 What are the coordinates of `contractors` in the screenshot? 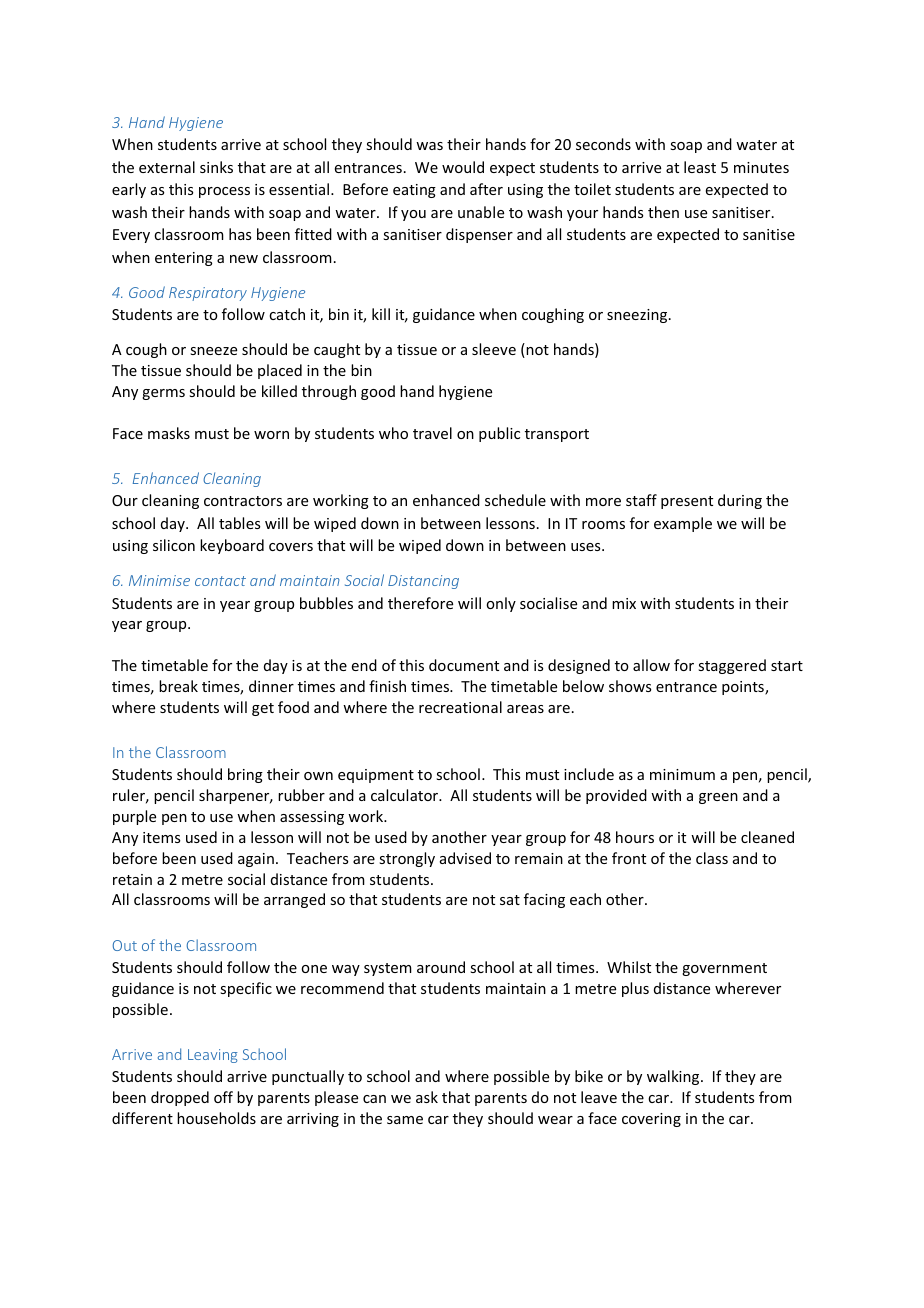 It's located at (243, 501).
